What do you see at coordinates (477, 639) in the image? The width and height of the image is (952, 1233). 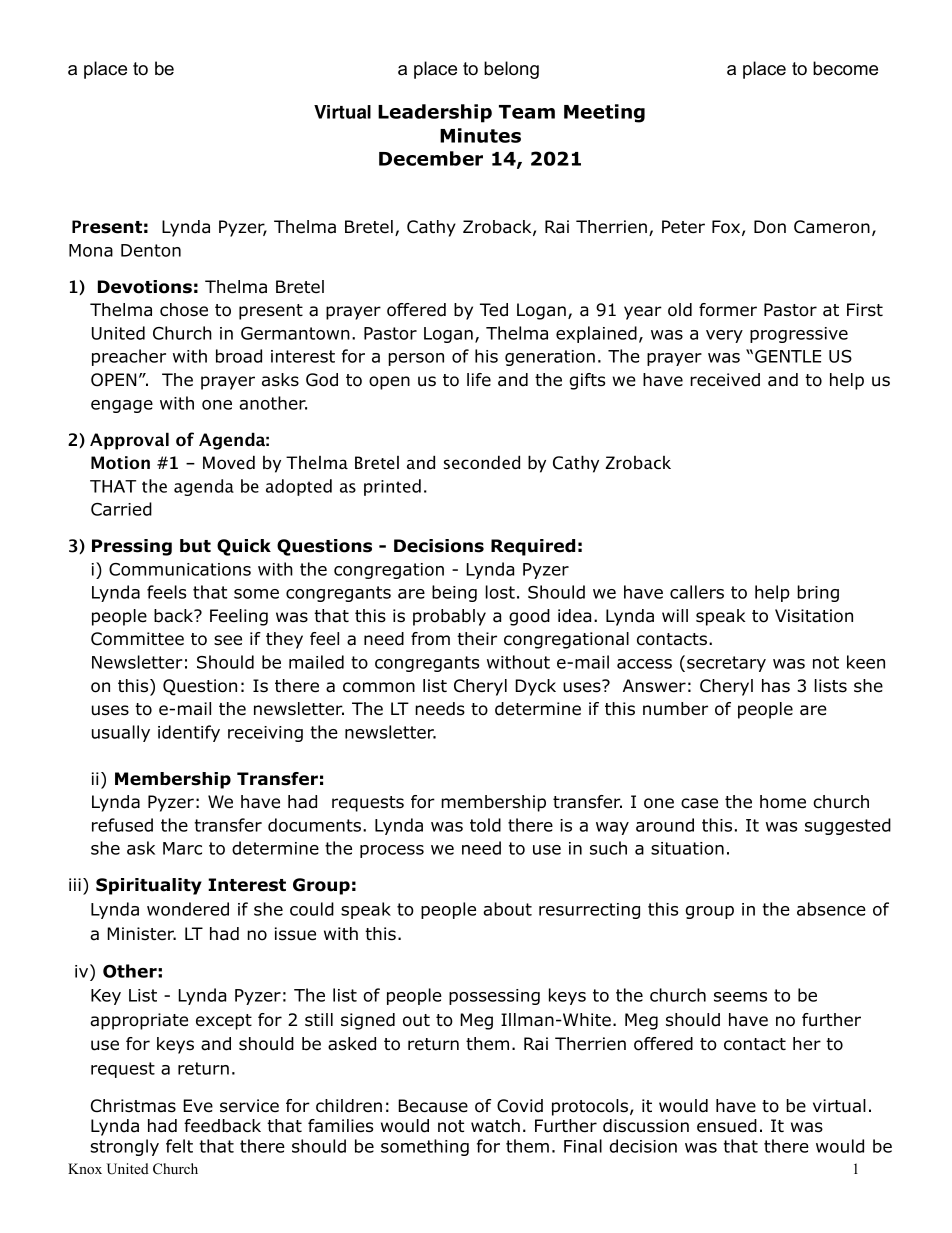 I see `their` at bounding box center [477, 639].
